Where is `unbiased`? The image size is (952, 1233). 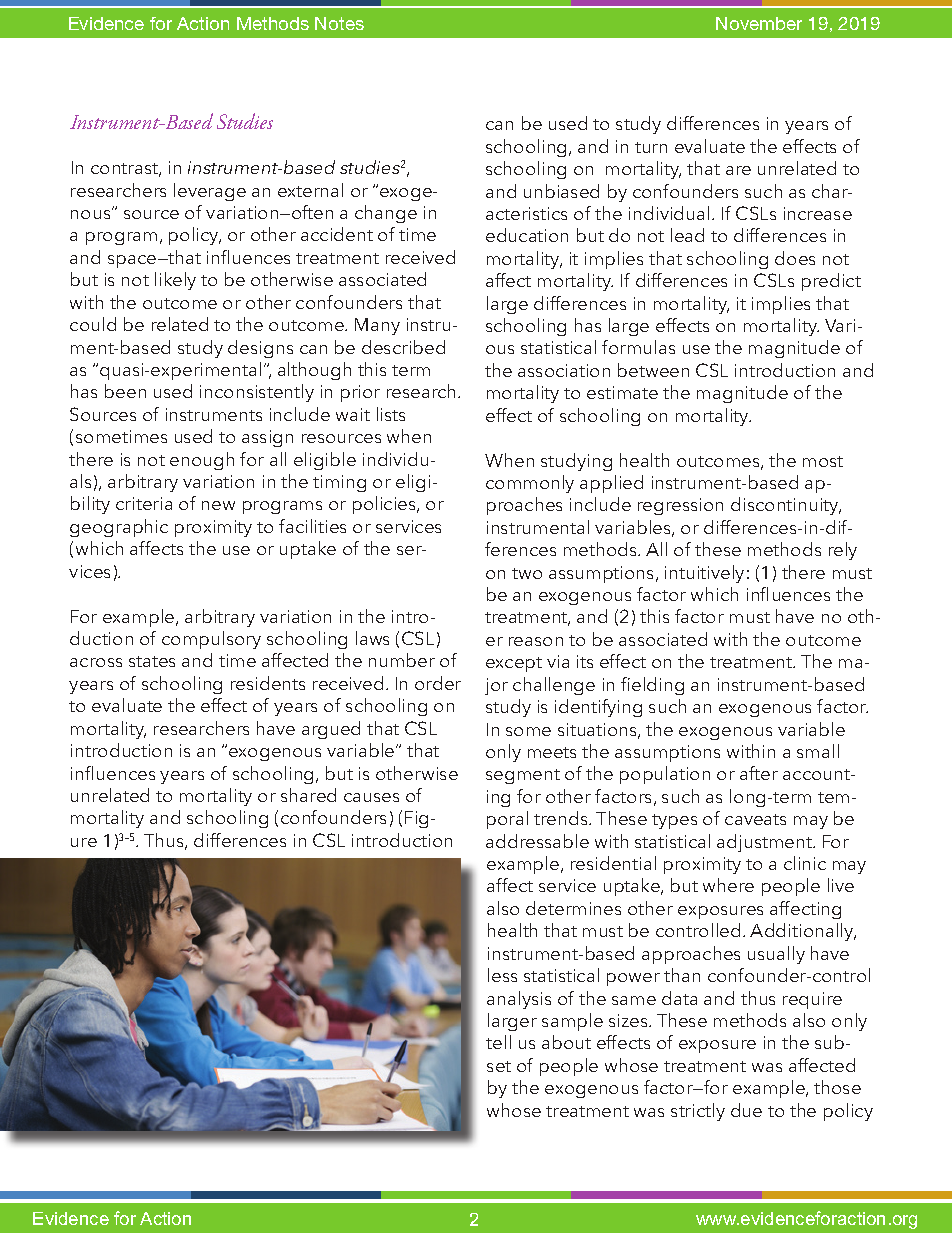
unbiased is located at coordinates (561, 191).
